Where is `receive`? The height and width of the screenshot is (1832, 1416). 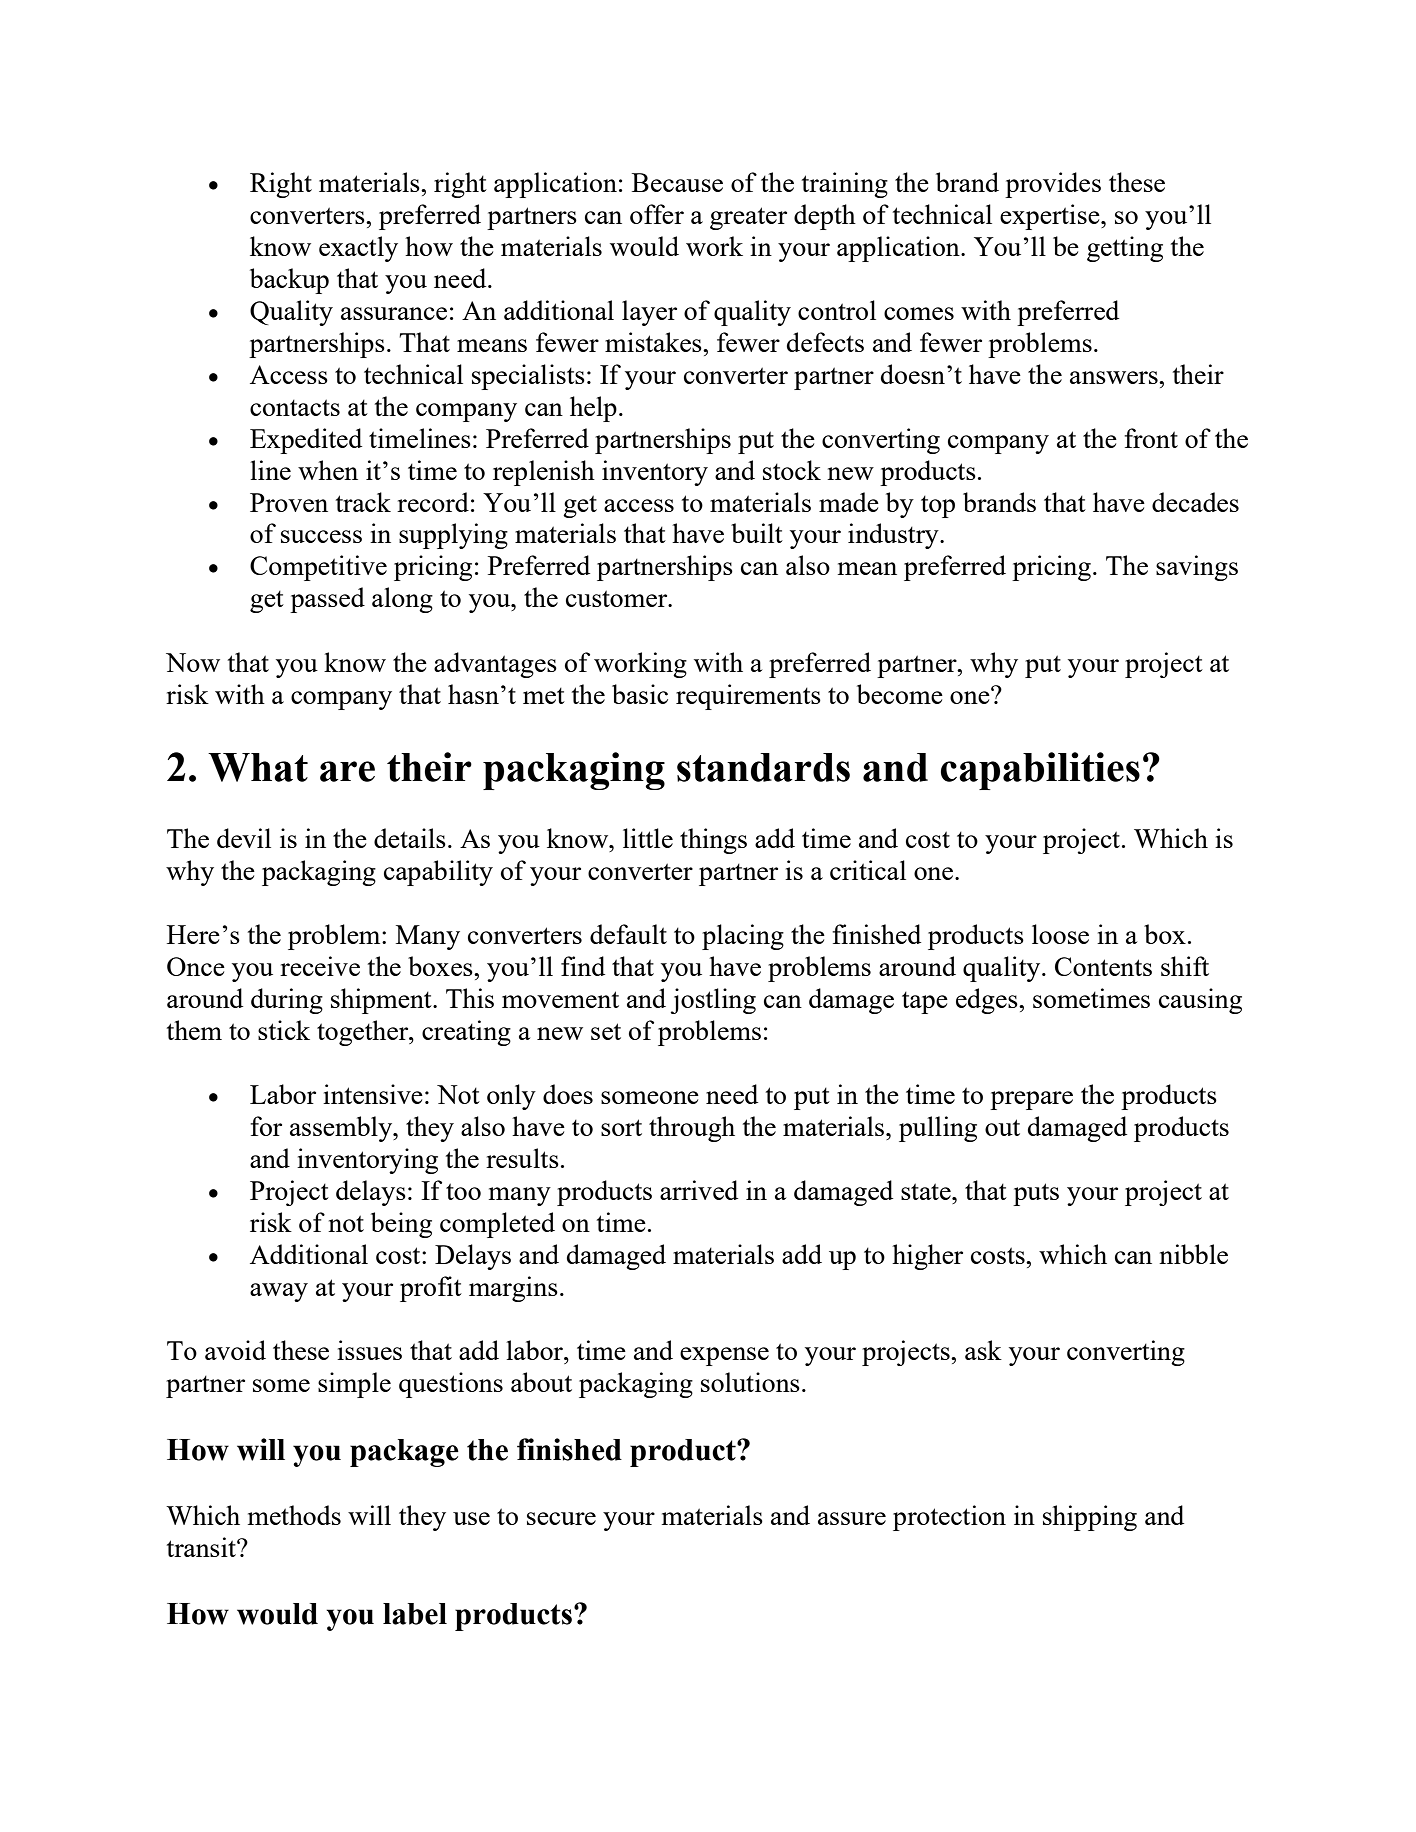 receive is located at coordinates (320, 966).
